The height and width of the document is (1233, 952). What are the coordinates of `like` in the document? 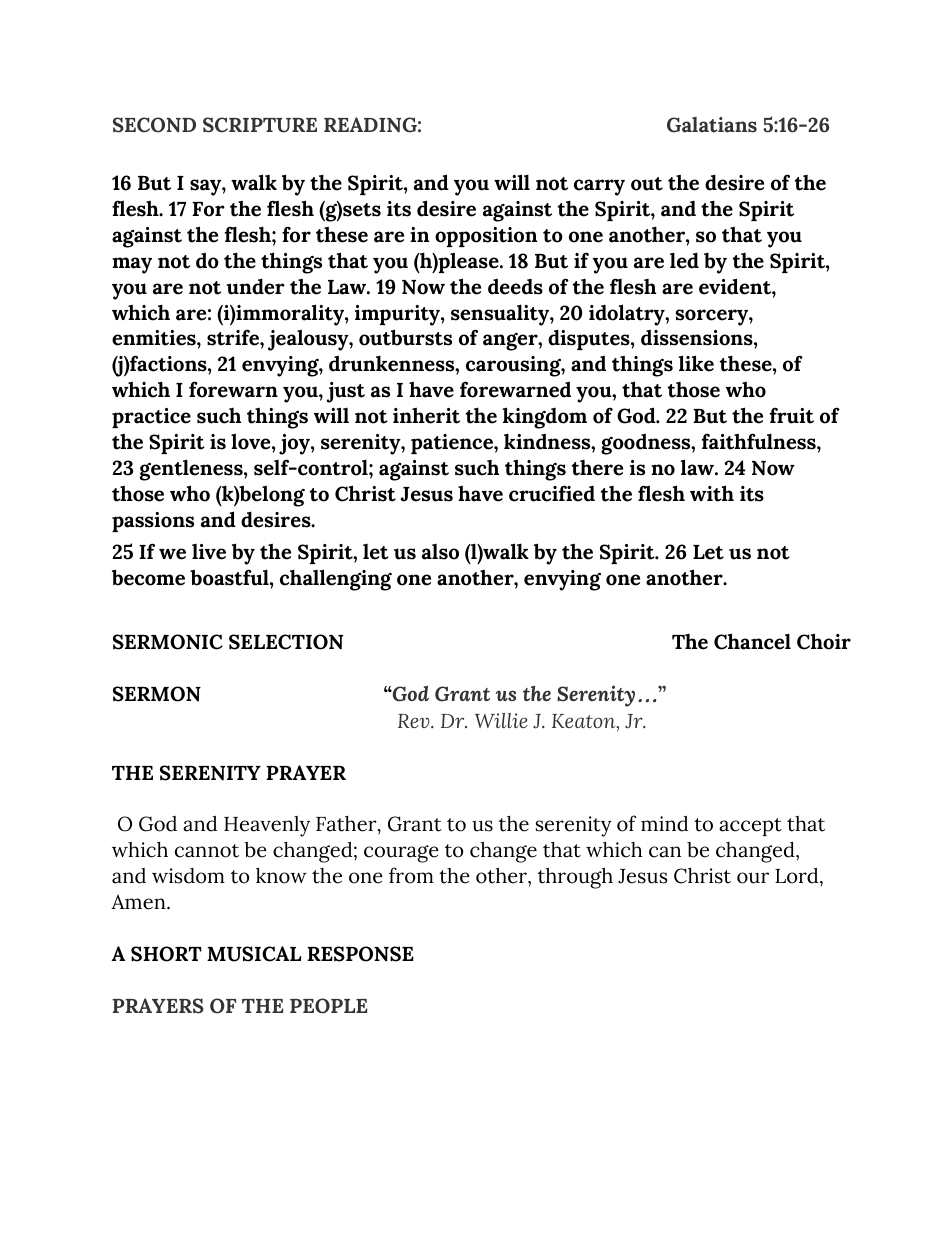 It's located at (696, 363).
